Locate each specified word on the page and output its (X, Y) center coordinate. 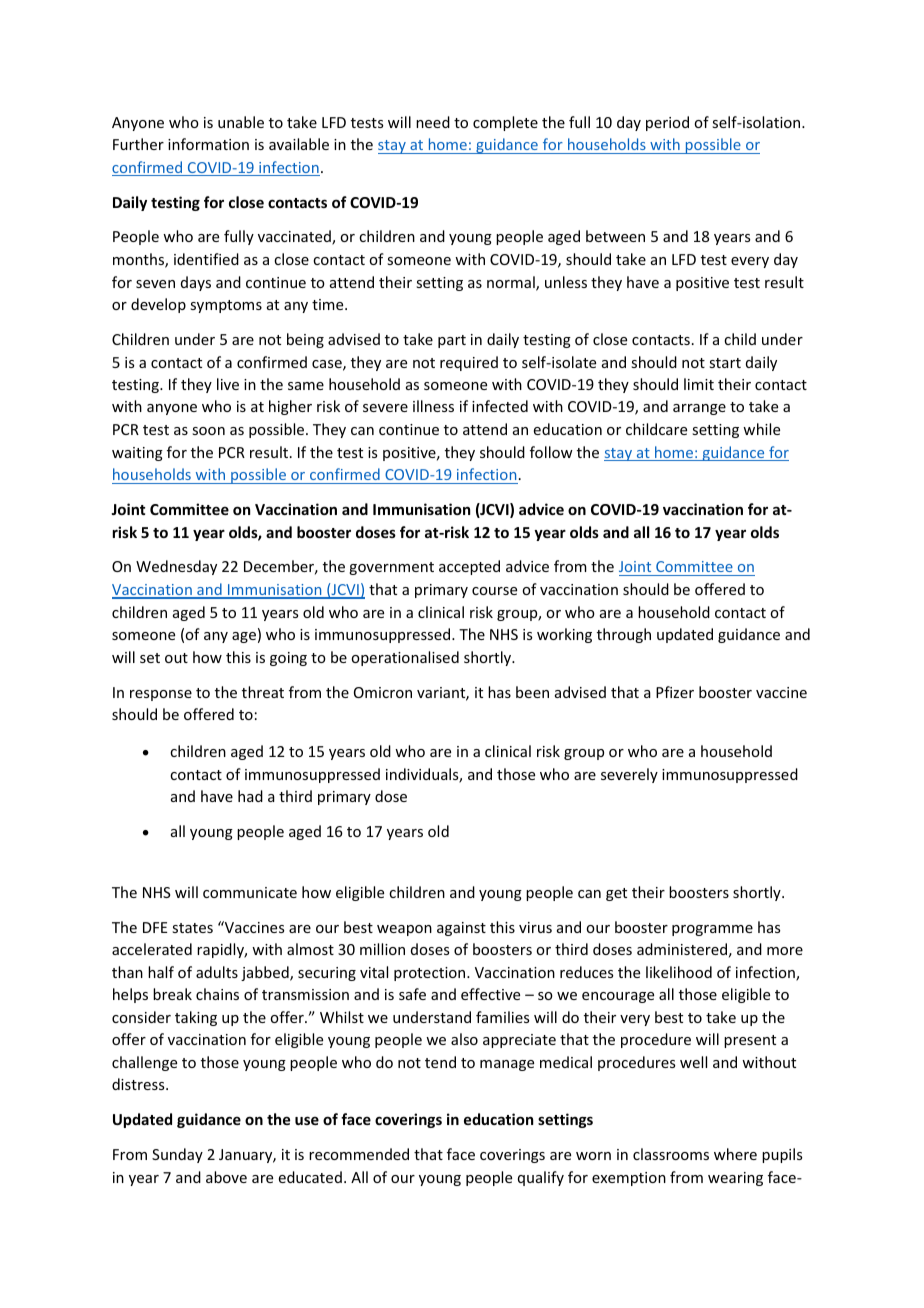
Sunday (177, 1155)
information (208, 144)
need (433, 122)
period (667, 123)
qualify (541, 1178)
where (735, 1154)
